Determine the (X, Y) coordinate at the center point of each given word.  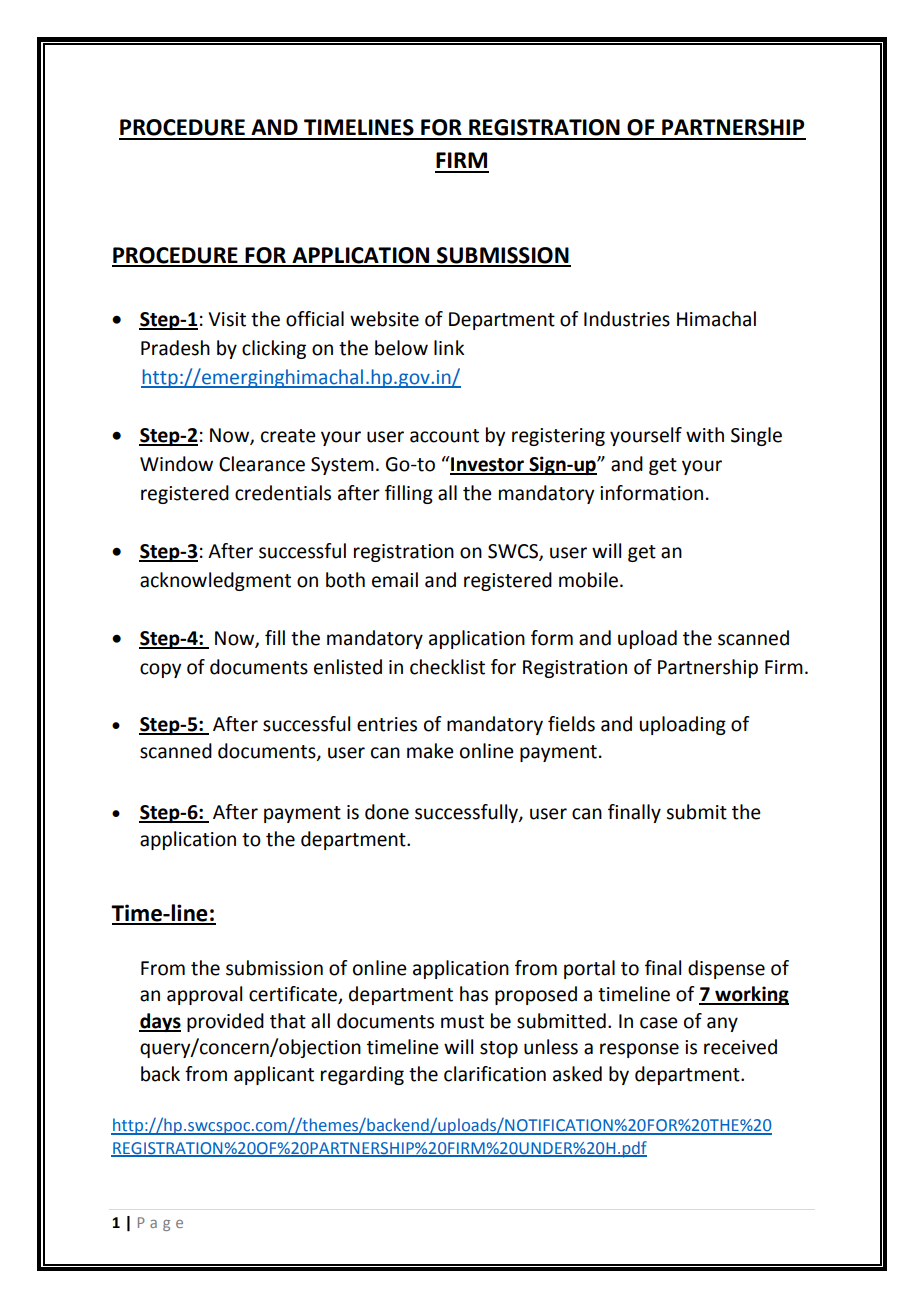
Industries (627, 319)
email (395, 580)
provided (225, 1022)
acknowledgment (215, 581)
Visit (227, 319)
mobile (588, 580)
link (449, 347)
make (430, 751)
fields (571, 724)
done (387, 812)
